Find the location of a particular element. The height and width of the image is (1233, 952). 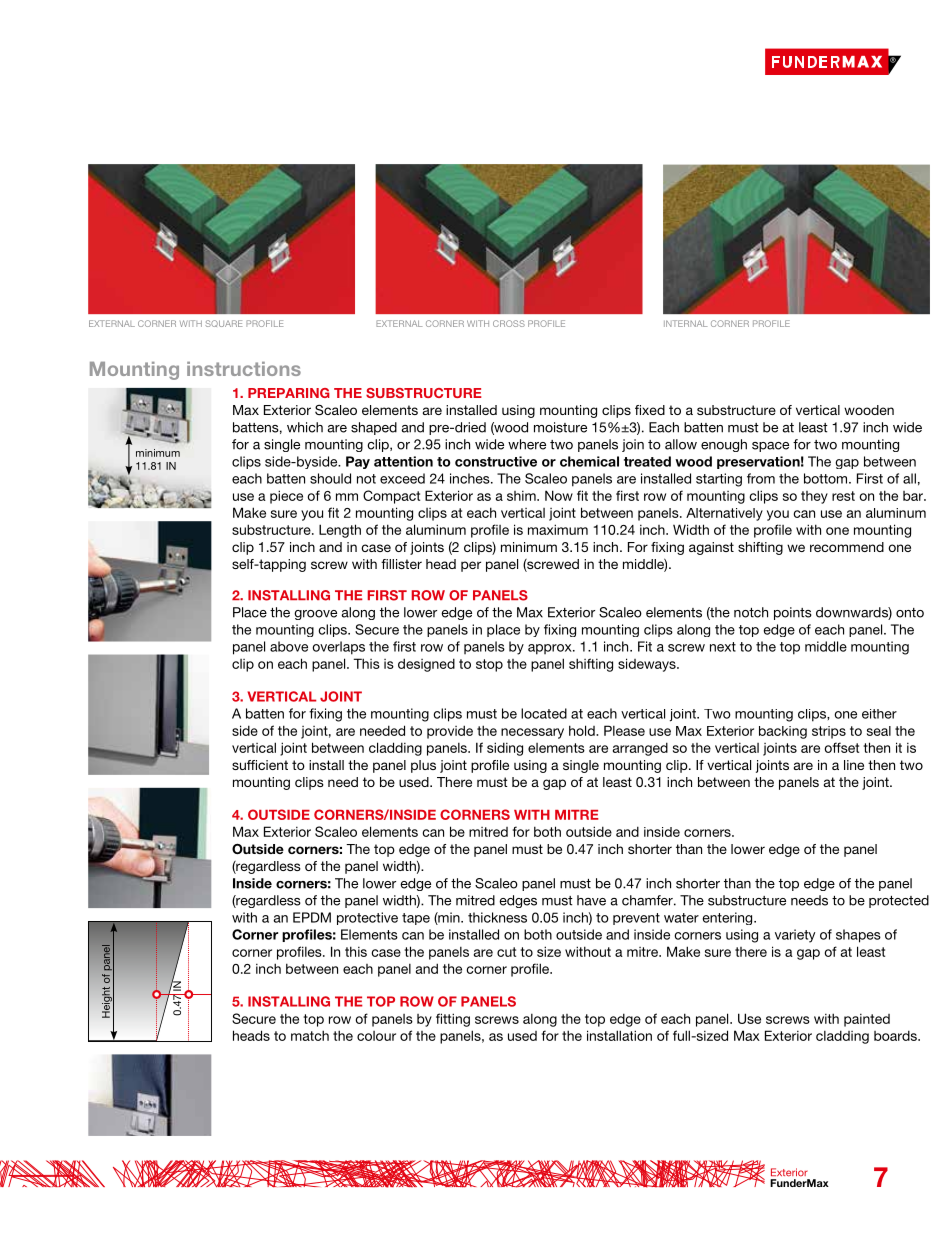

above is located at coordinates (289, 646).
